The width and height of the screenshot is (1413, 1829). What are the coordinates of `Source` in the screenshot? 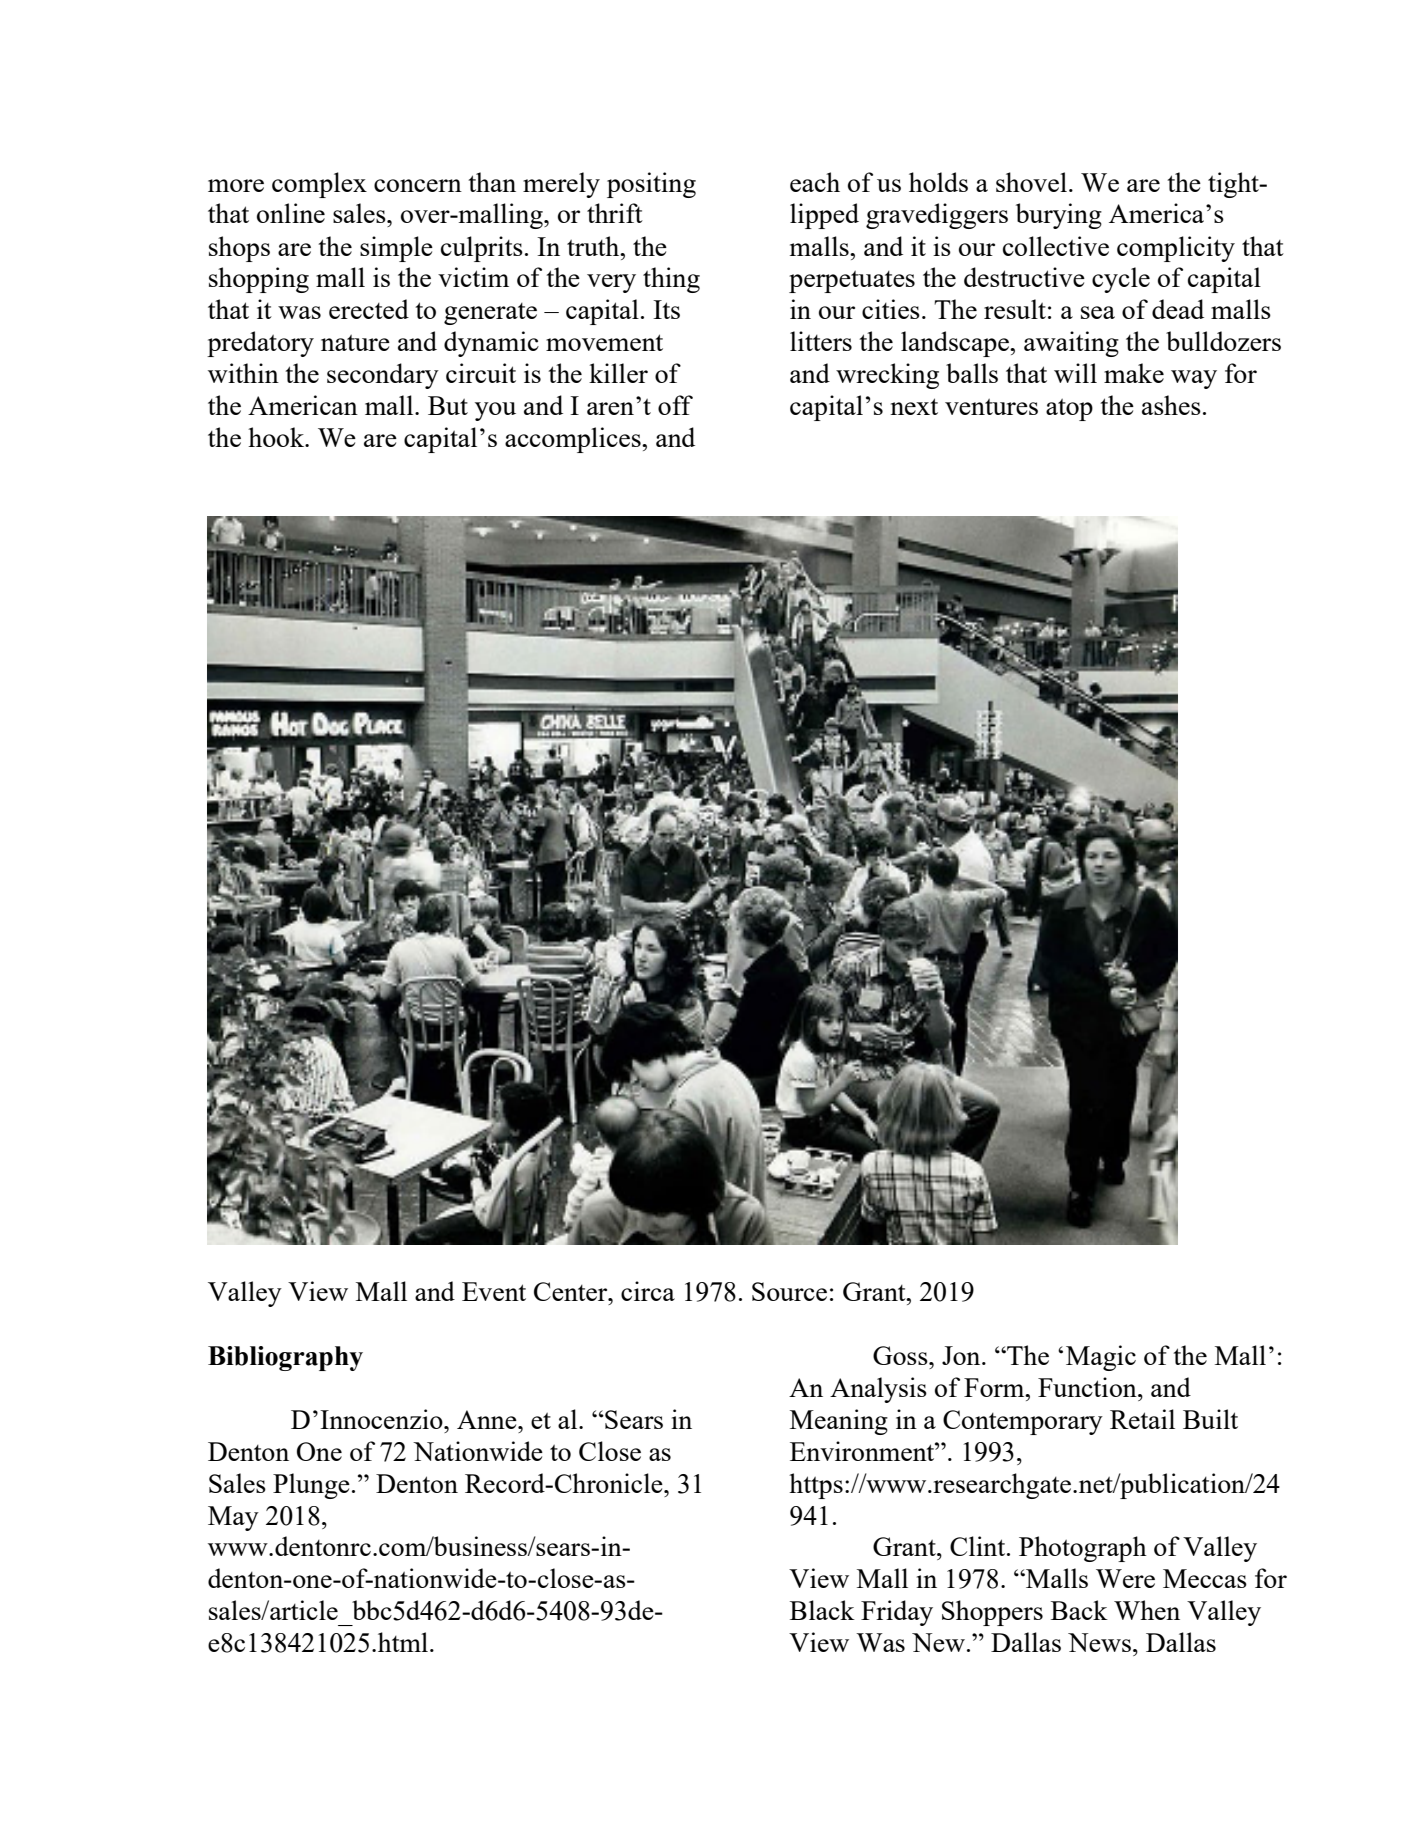 It's located at (789, 1291).
